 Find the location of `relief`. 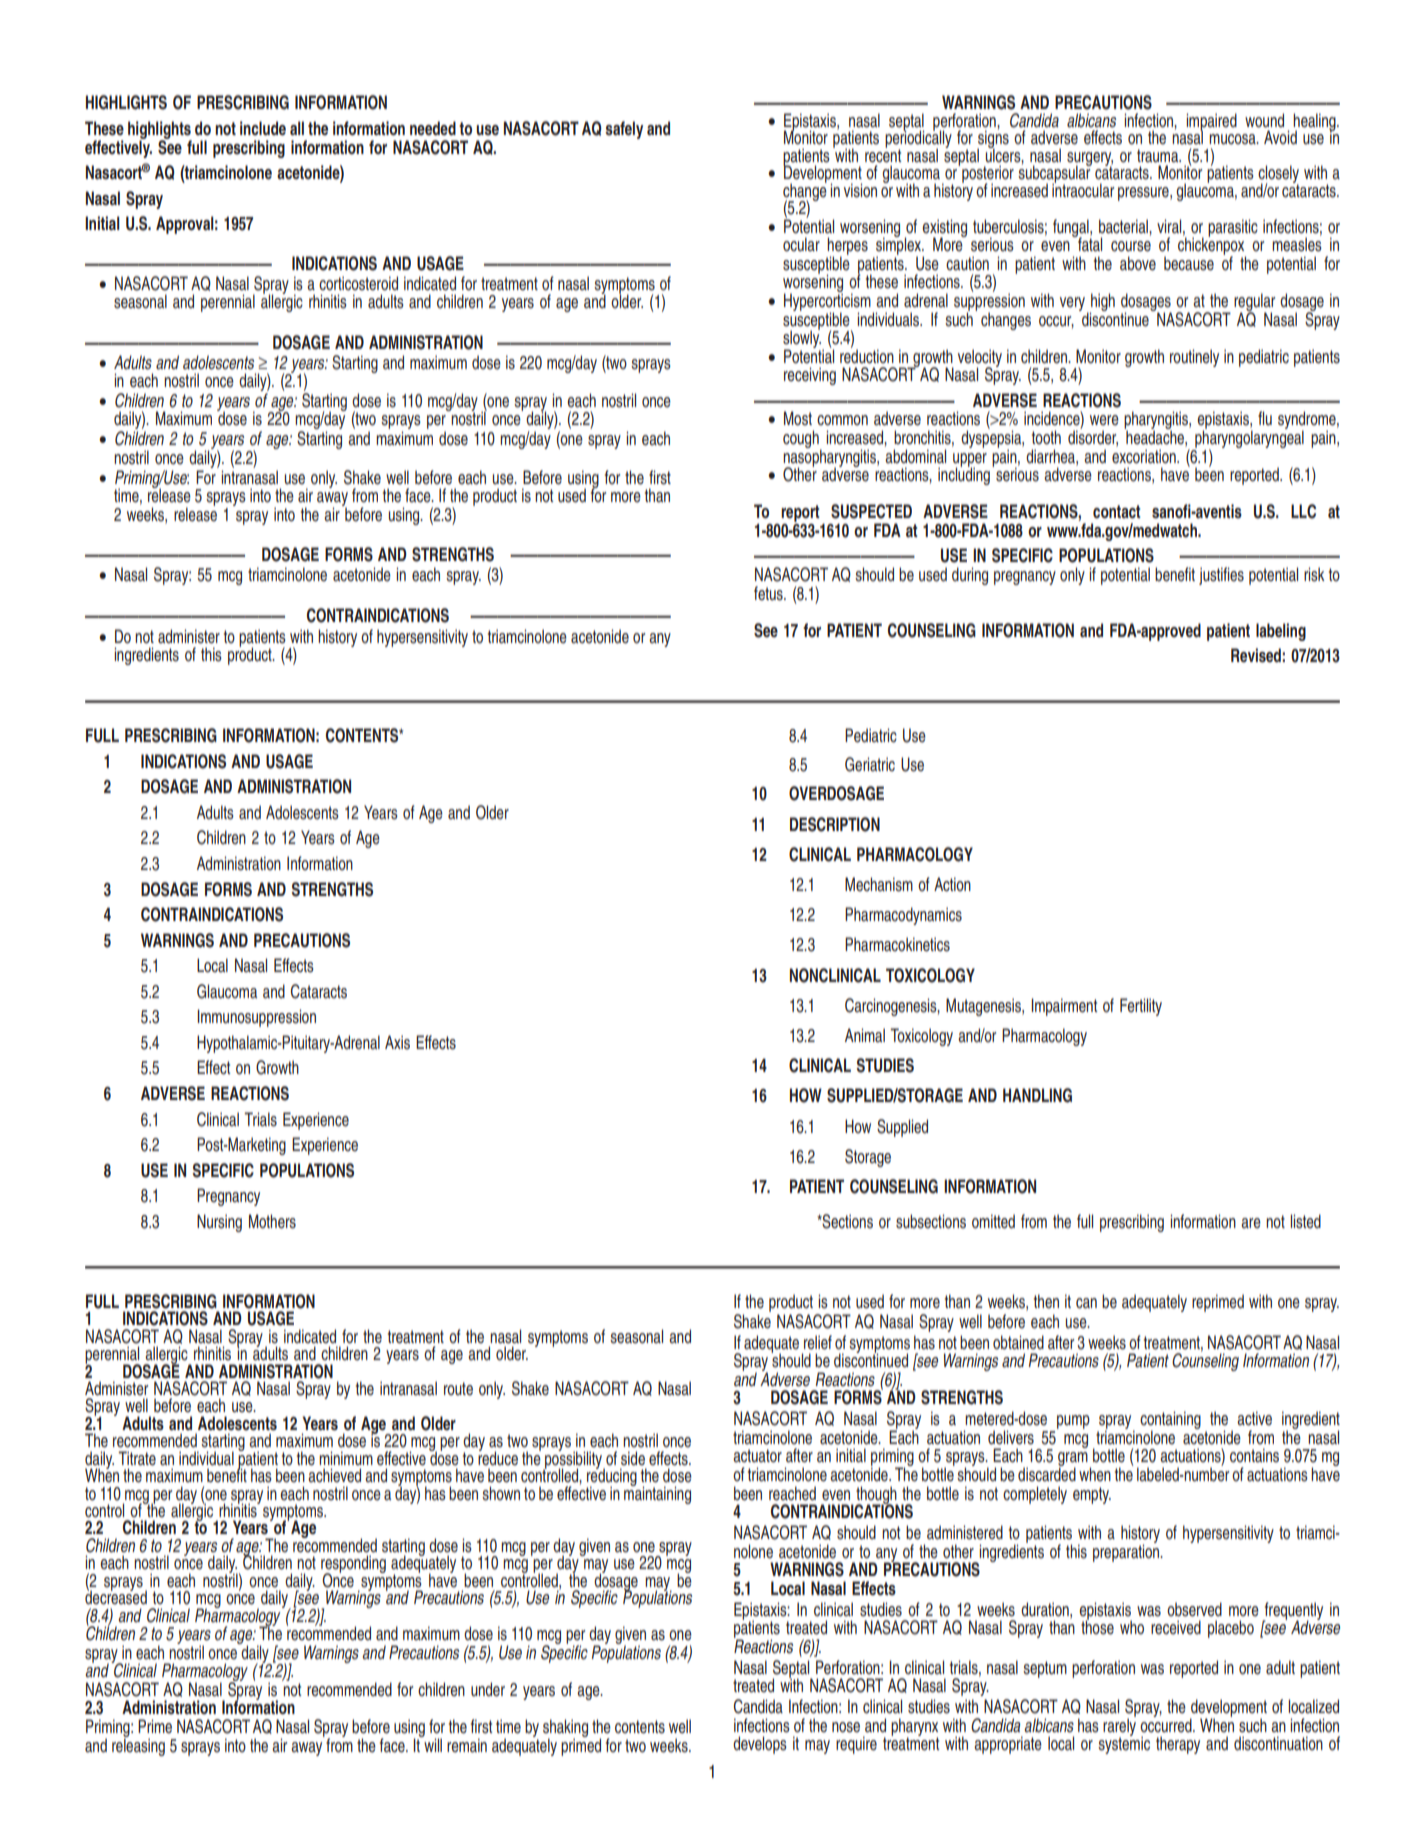

relief is located at coordinates (818, 1342).
